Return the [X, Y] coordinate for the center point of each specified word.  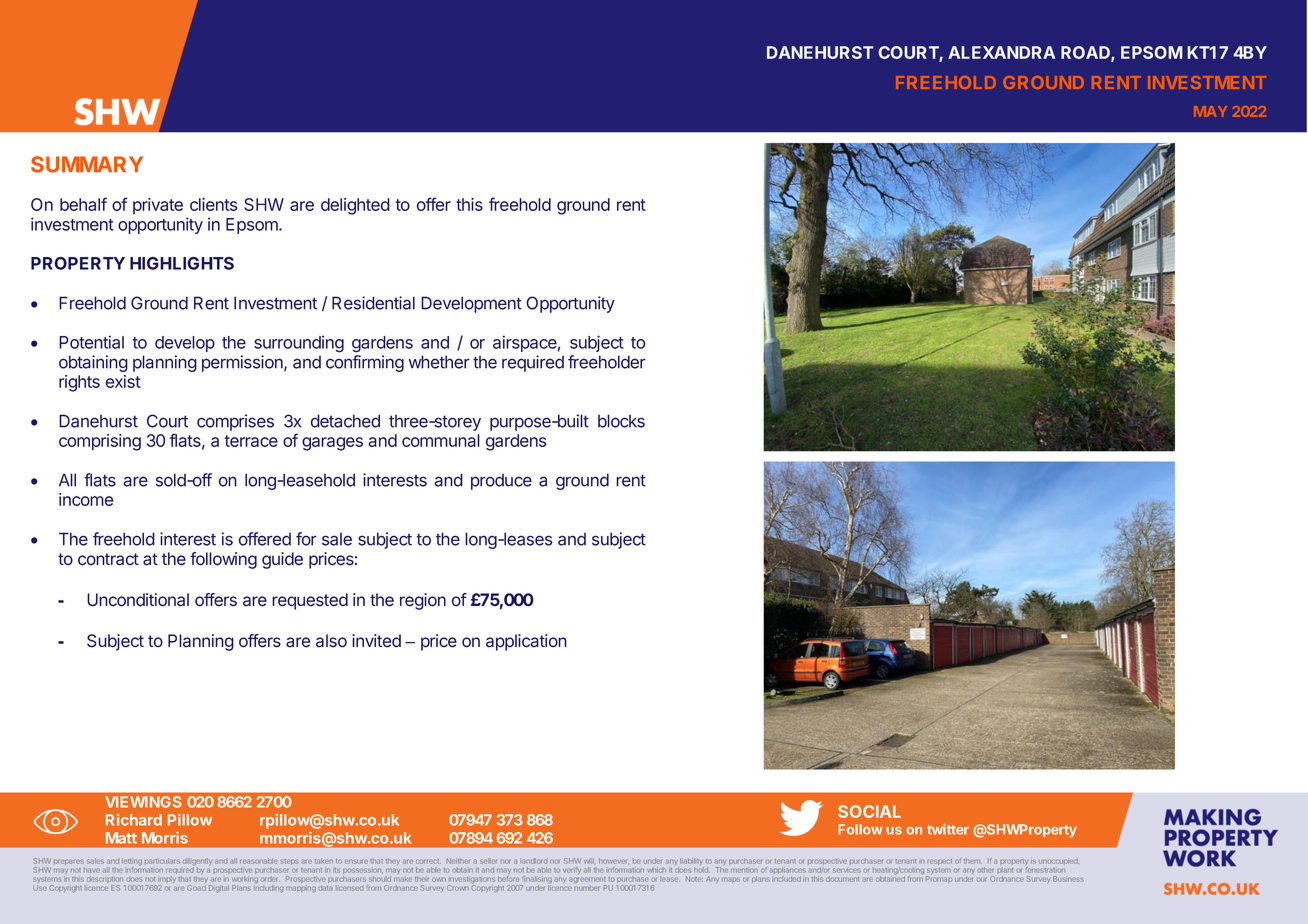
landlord [534, 861]
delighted [355, 206]
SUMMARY [87, 164]
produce [501, 482]
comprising [100, 442]
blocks [621, 421]
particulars [162, 861]
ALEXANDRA [1001, 52]
